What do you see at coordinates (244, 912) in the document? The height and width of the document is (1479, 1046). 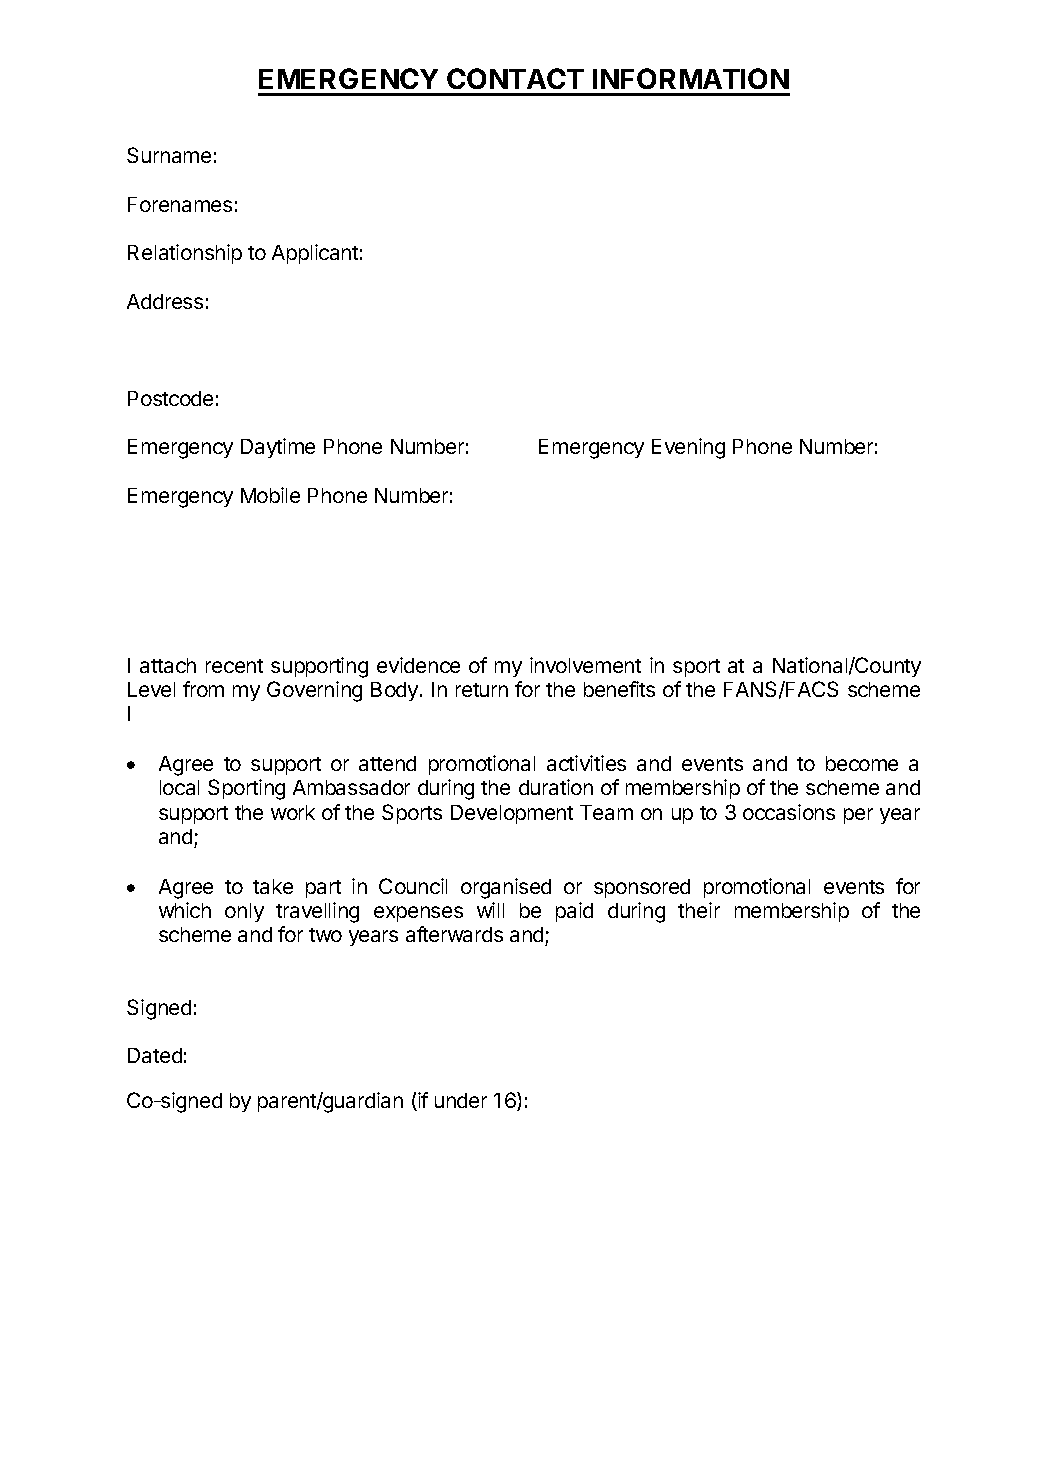 I see `only` at bounding box center [244, 912].
